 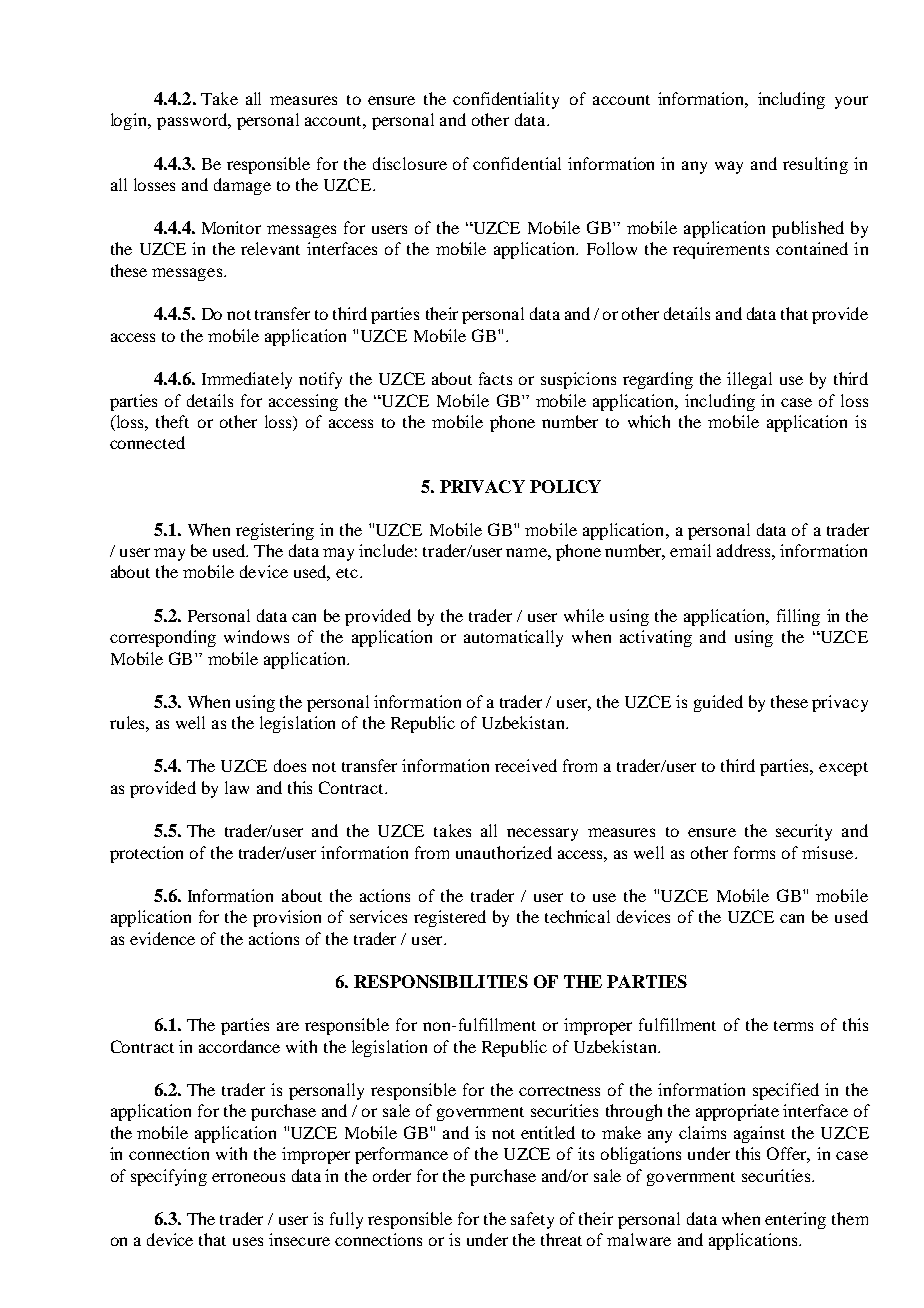 I want to click on POLICY, so click(x=565, y=486).
